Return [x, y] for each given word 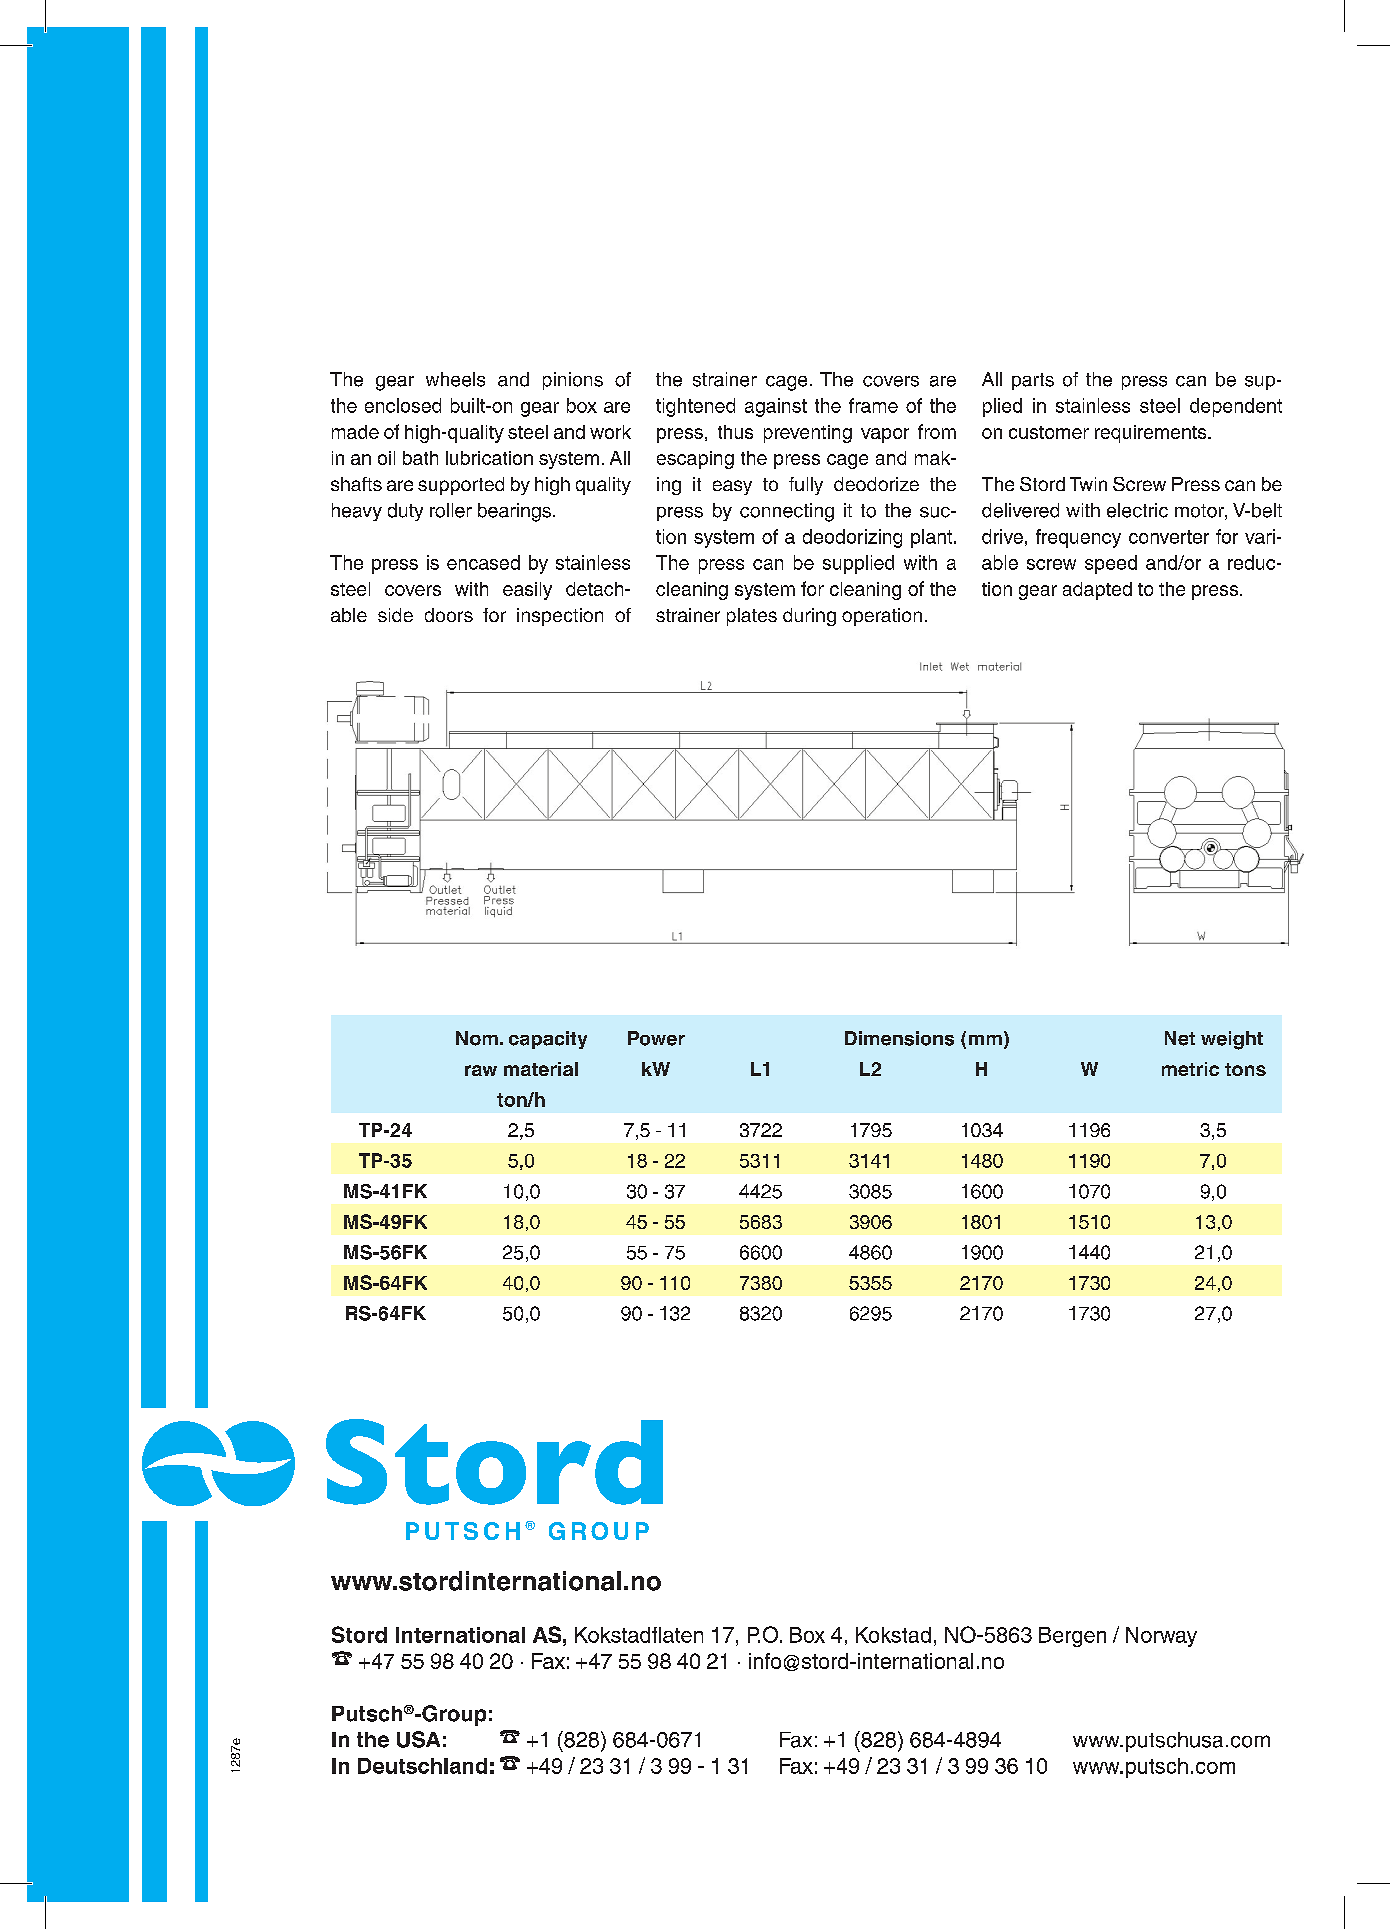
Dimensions [899, 1038]
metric [1190, 1069]
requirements [1152, 434]
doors [449, 615]
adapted [1097, 591]
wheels [455, 379]
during [809, 617]
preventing [808, 434]
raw [481, 1070]
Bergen [1072, 1637]
